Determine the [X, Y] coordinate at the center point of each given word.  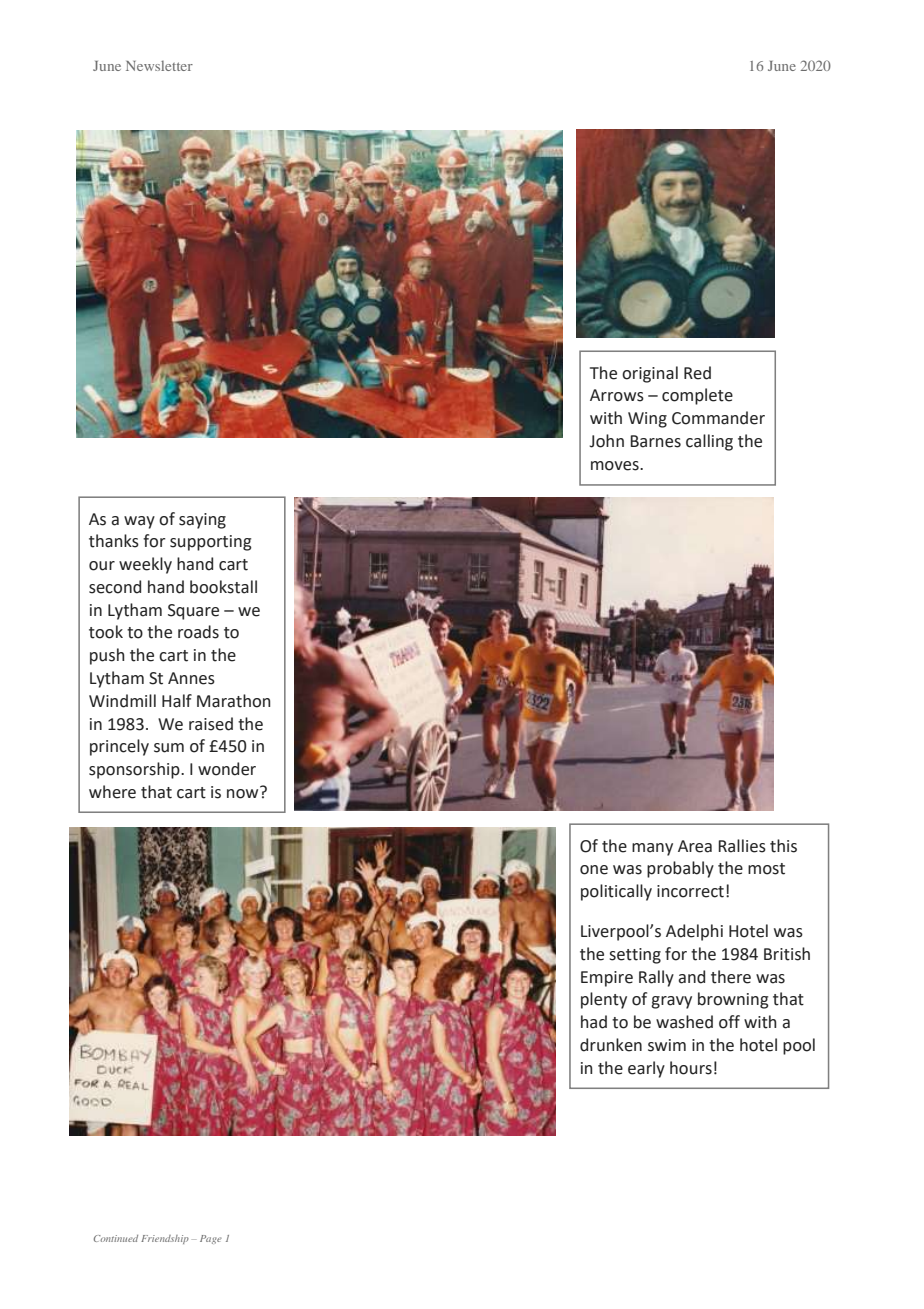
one [594, 870]
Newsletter [159, 65]
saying [202, 521]
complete [697, 396]
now [244, 793]
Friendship [165, 1239]
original [650, 374]
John [606, 441]
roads [198, 632]
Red [697, 373]
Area [695, 846]
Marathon [234, 701]
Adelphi [694, 932]
